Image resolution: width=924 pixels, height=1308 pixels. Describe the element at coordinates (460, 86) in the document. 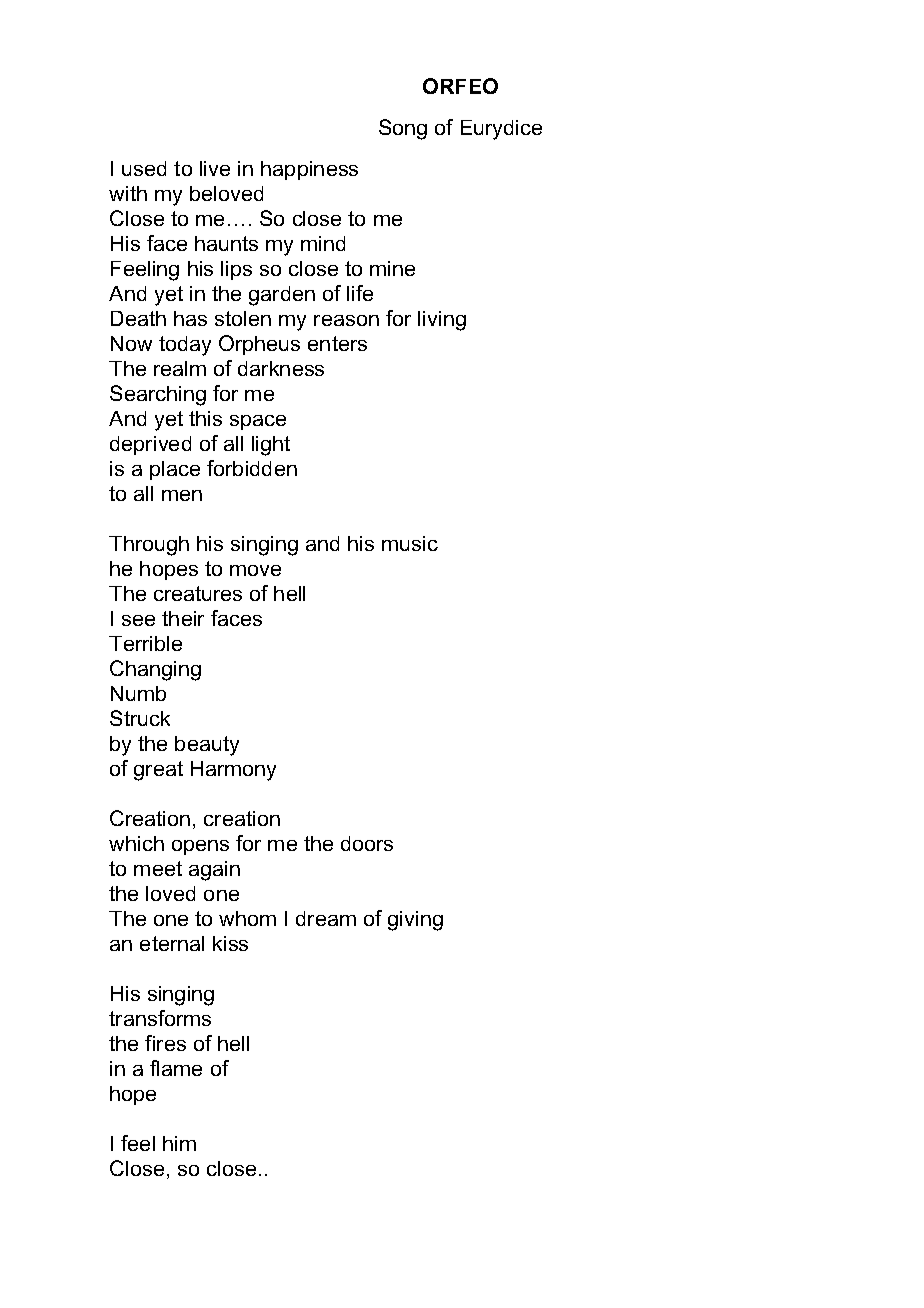

I see `ORFEO` at that location.
